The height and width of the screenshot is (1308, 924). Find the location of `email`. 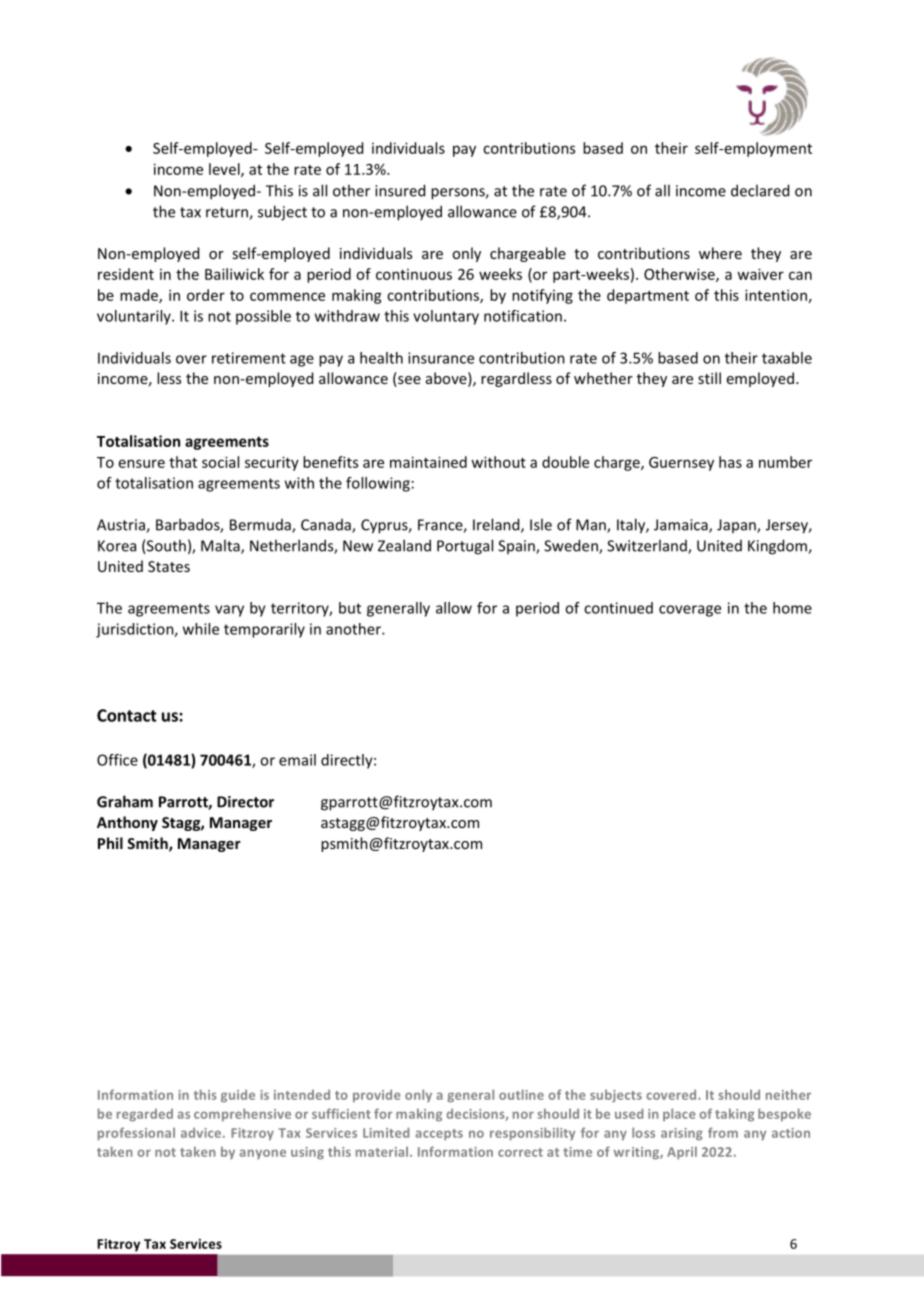

email is located at coordinates (297, 760).
